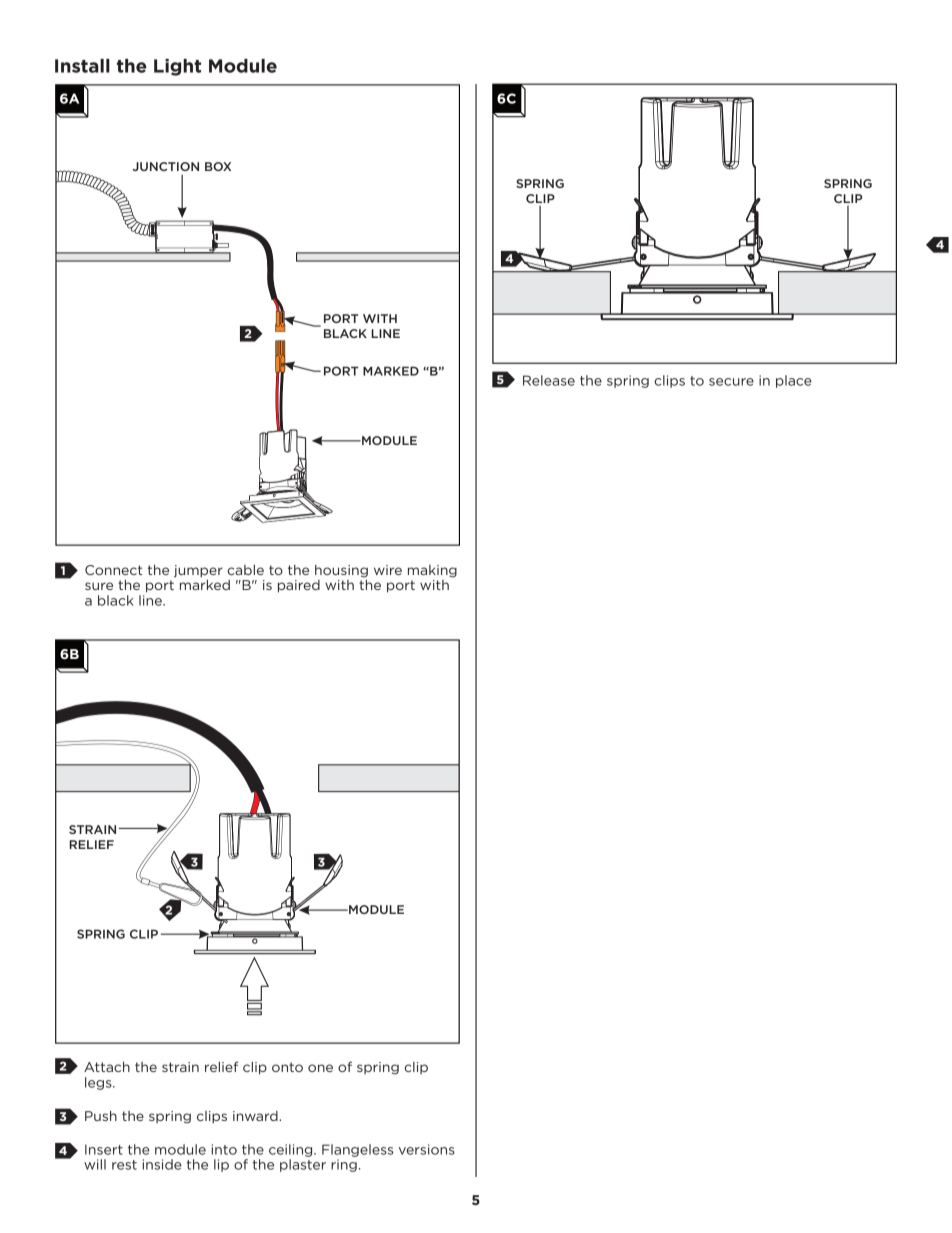 The image size is (952, 1233). Describe the element at coordinates (427, 1149) in the screenshot. I see `versions` at that location.
